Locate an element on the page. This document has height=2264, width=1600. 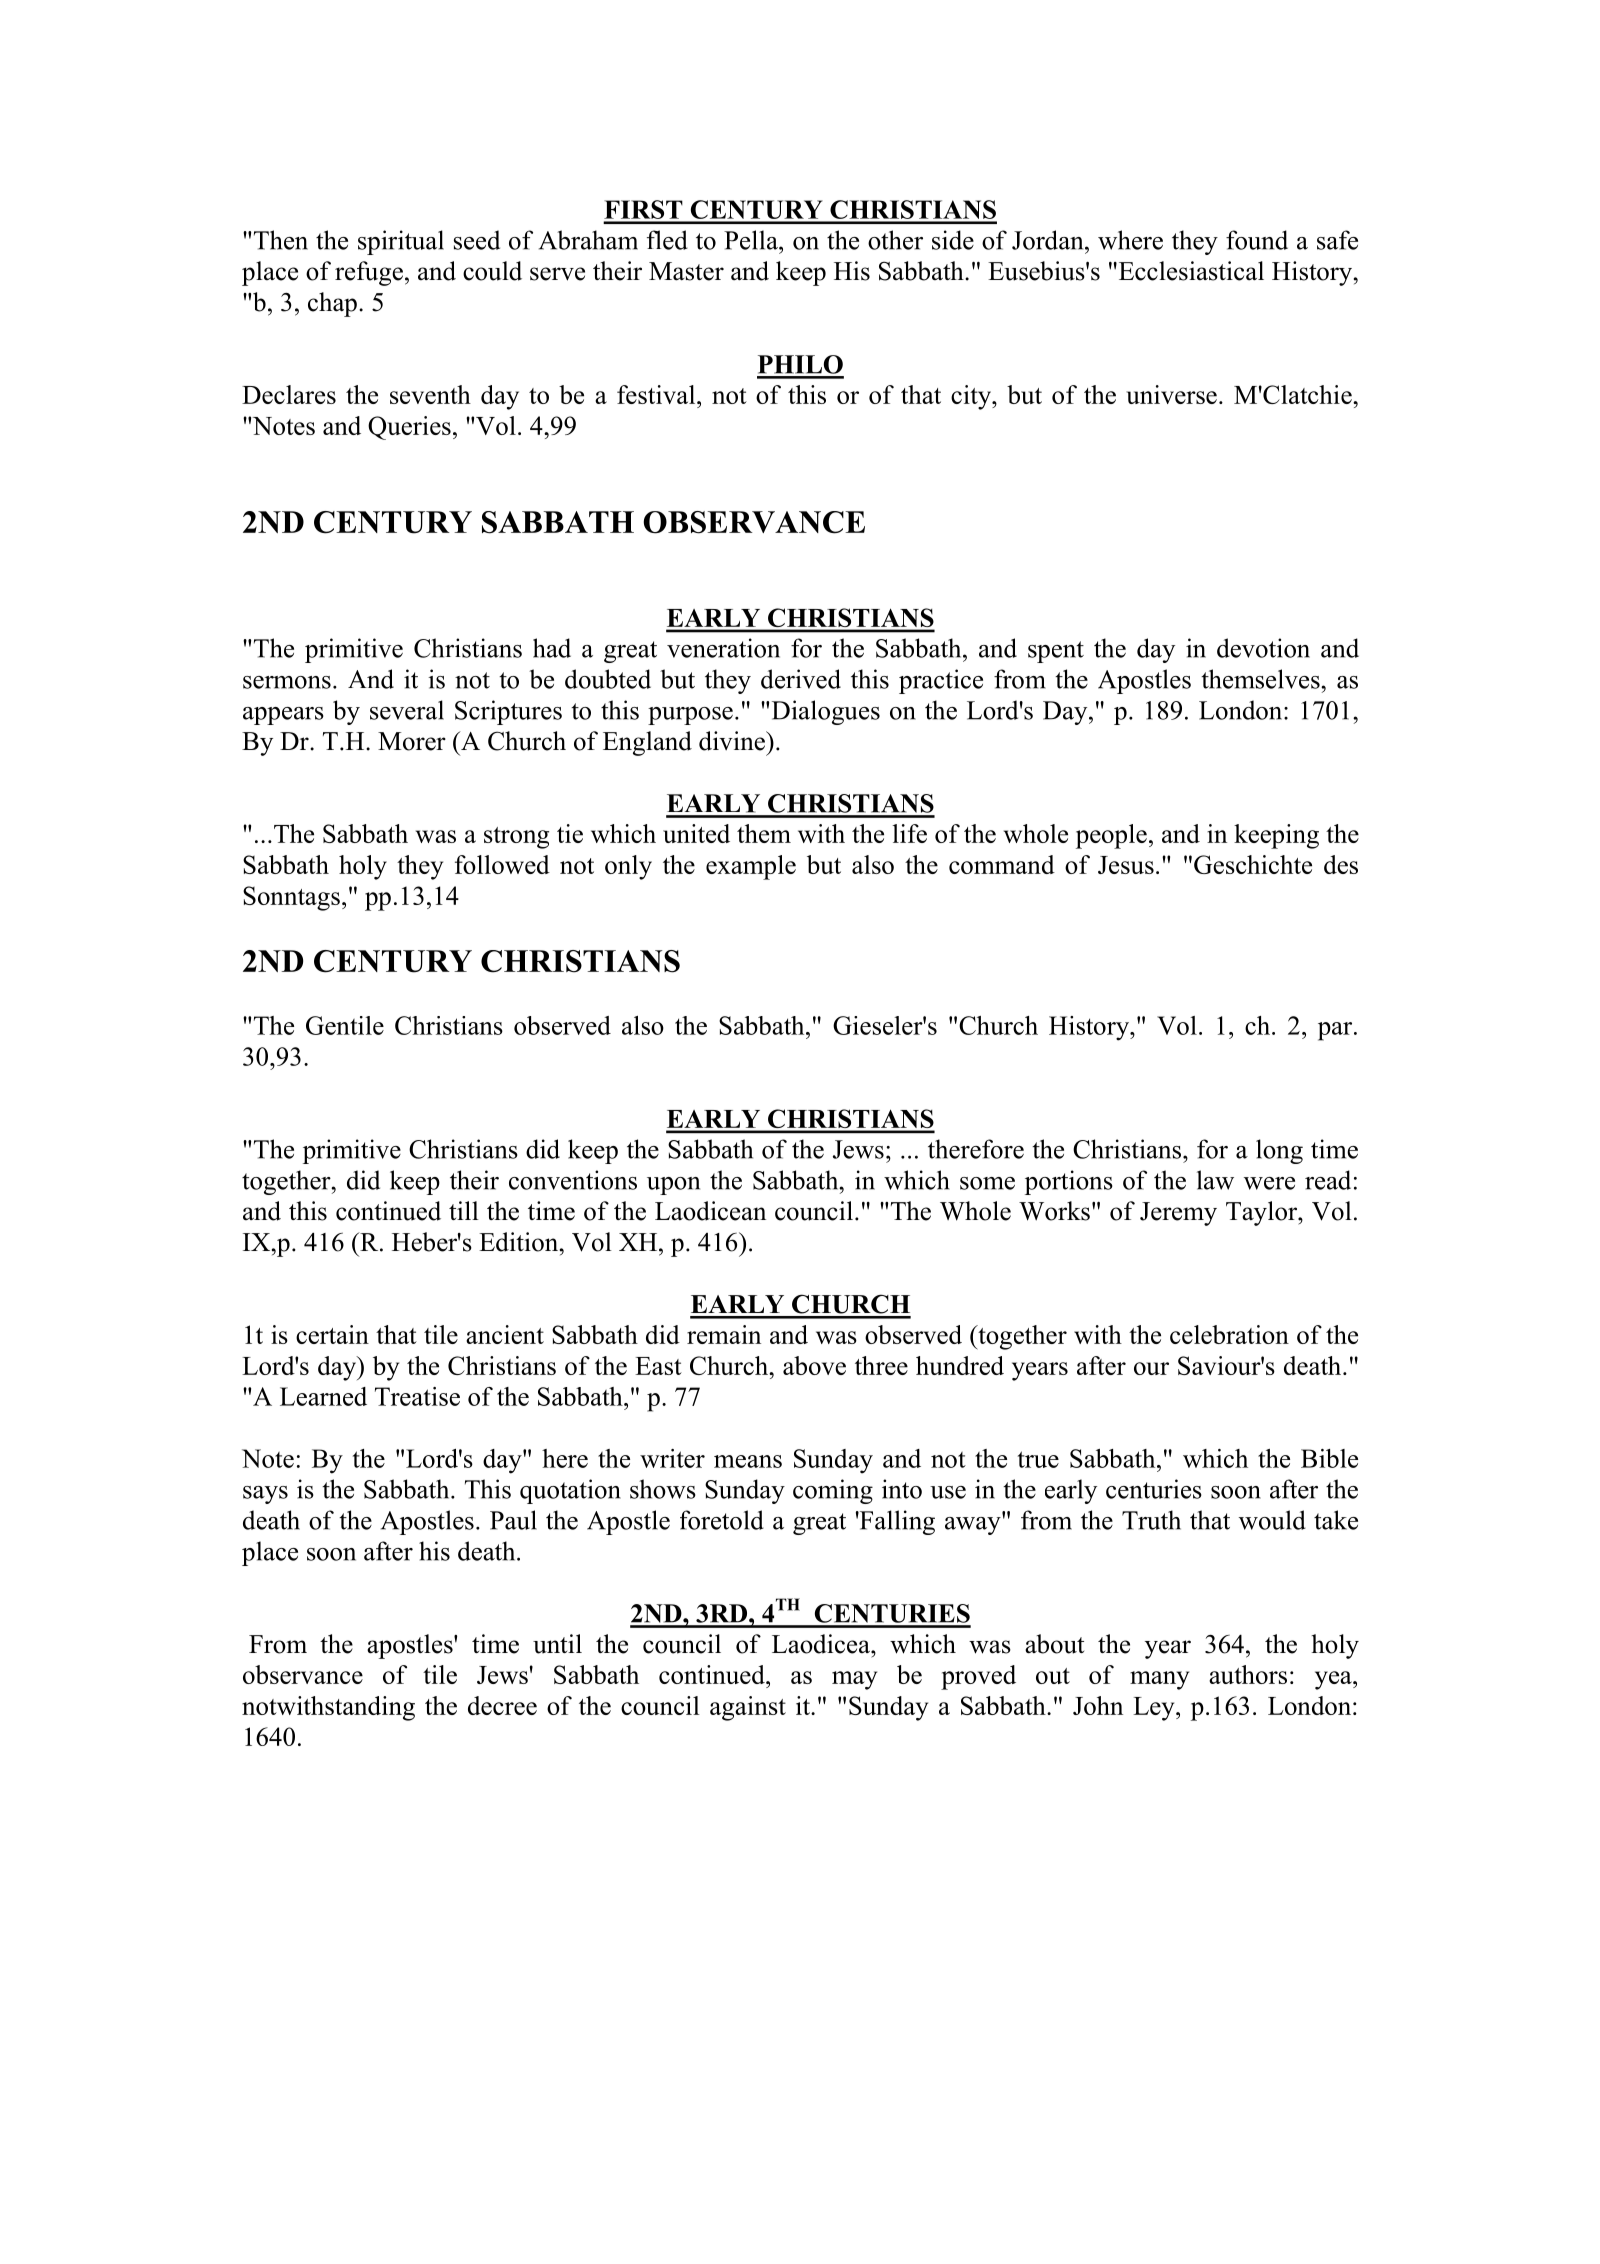
Queries is located at coordinates (409, 428).
